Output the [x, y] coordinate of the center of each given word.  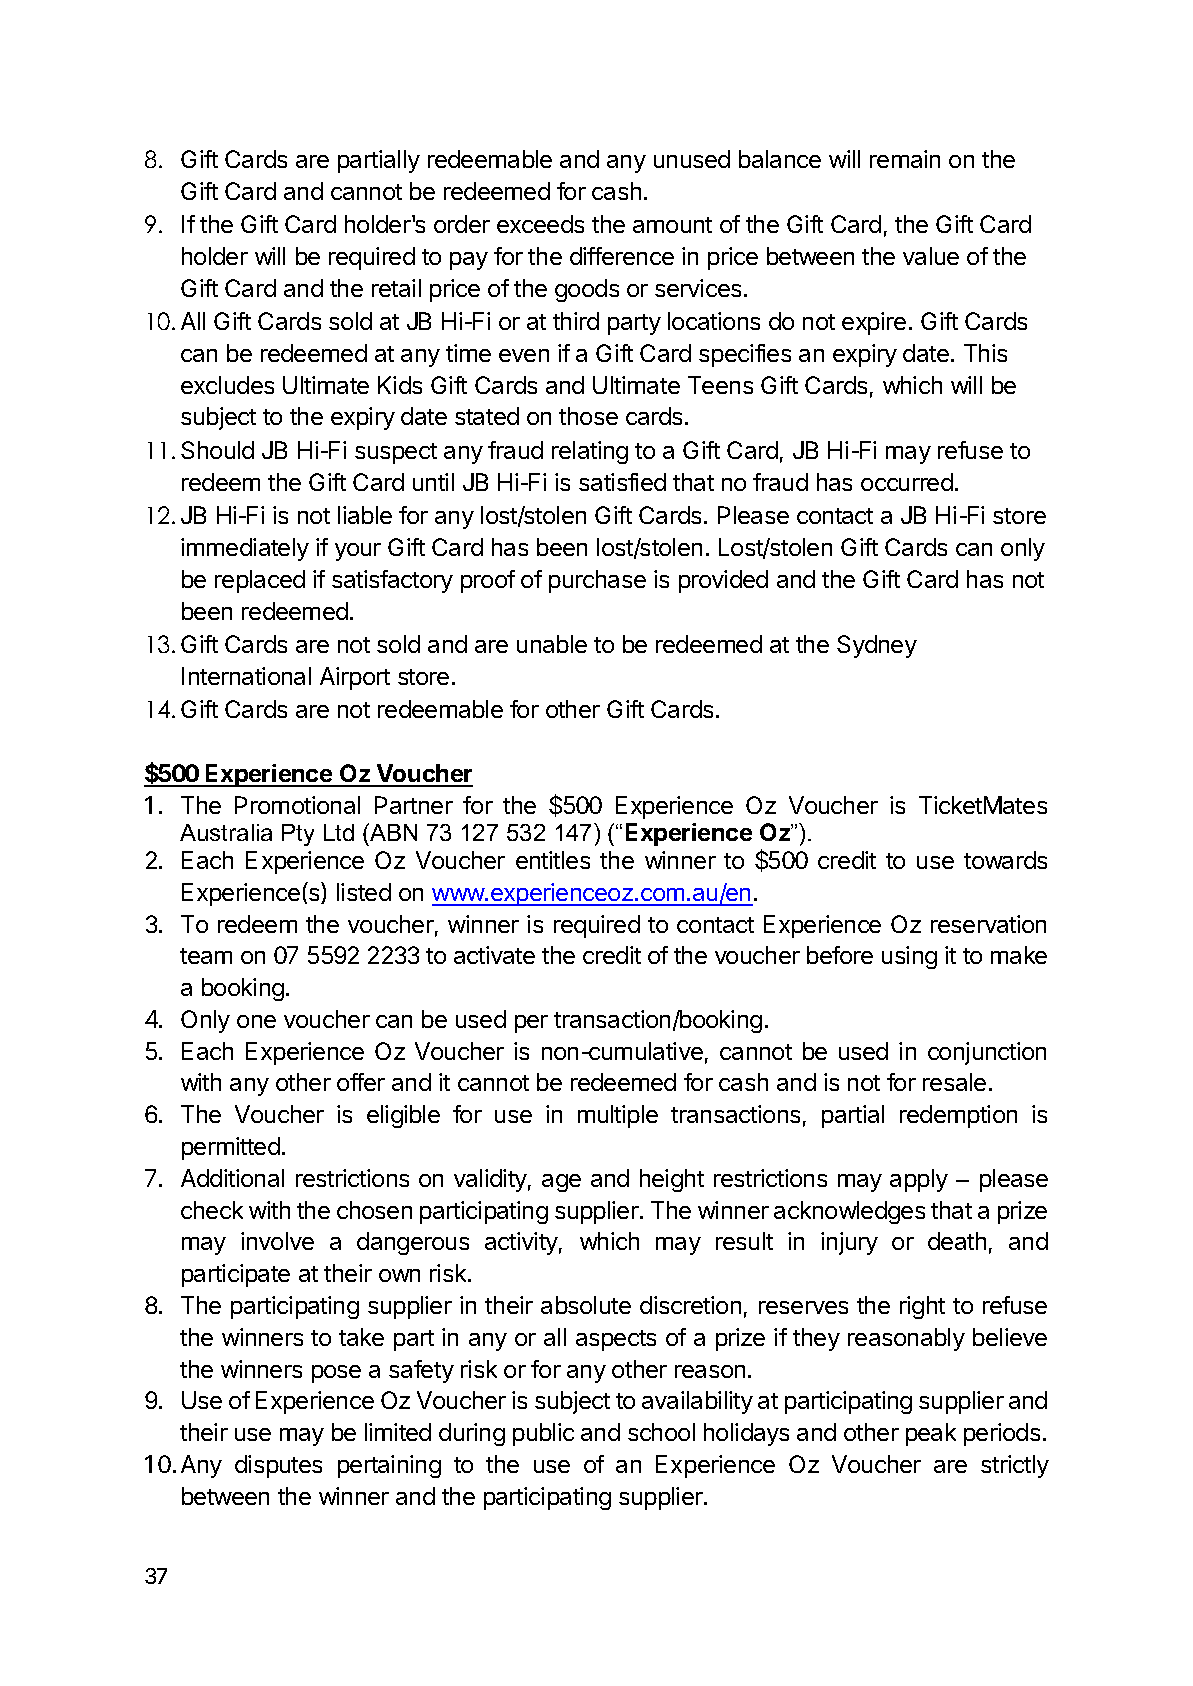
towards [1005, 860]
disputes [278, 1466]
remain [905, 159]
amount [672, 225]
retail [396, 288]
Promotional [297, 805]
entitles [553, 860]
